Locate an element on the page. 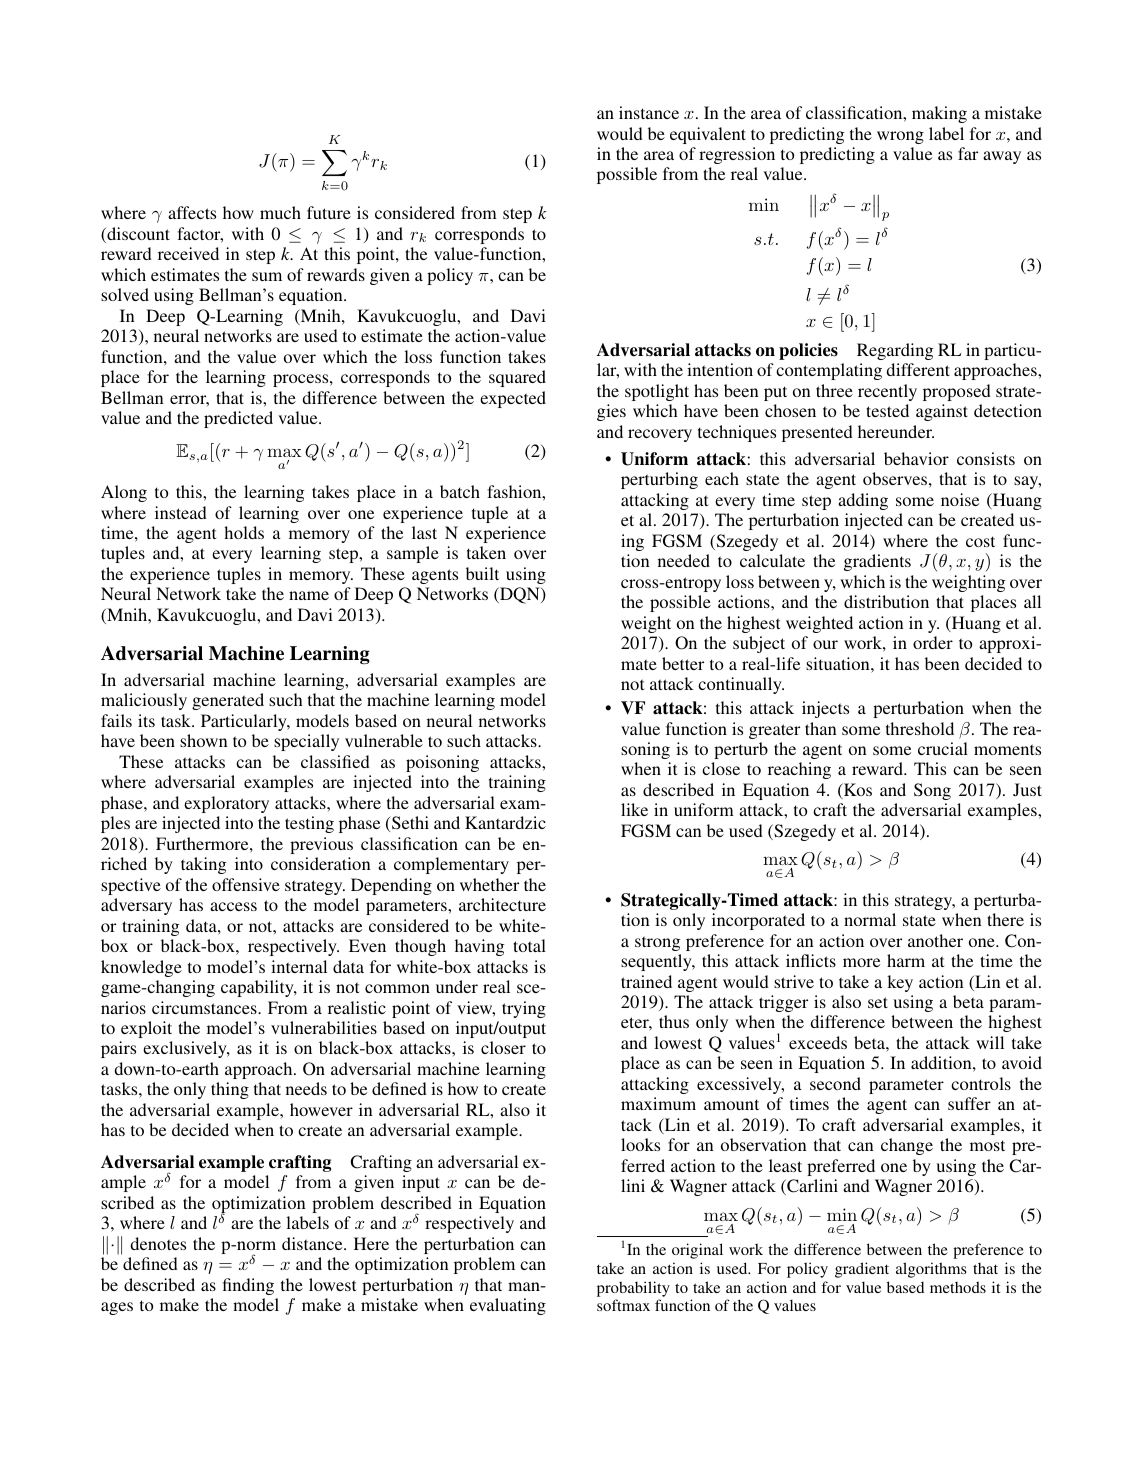 This page has height=1480, width=1143. access is located at coordinates (233, 906).
